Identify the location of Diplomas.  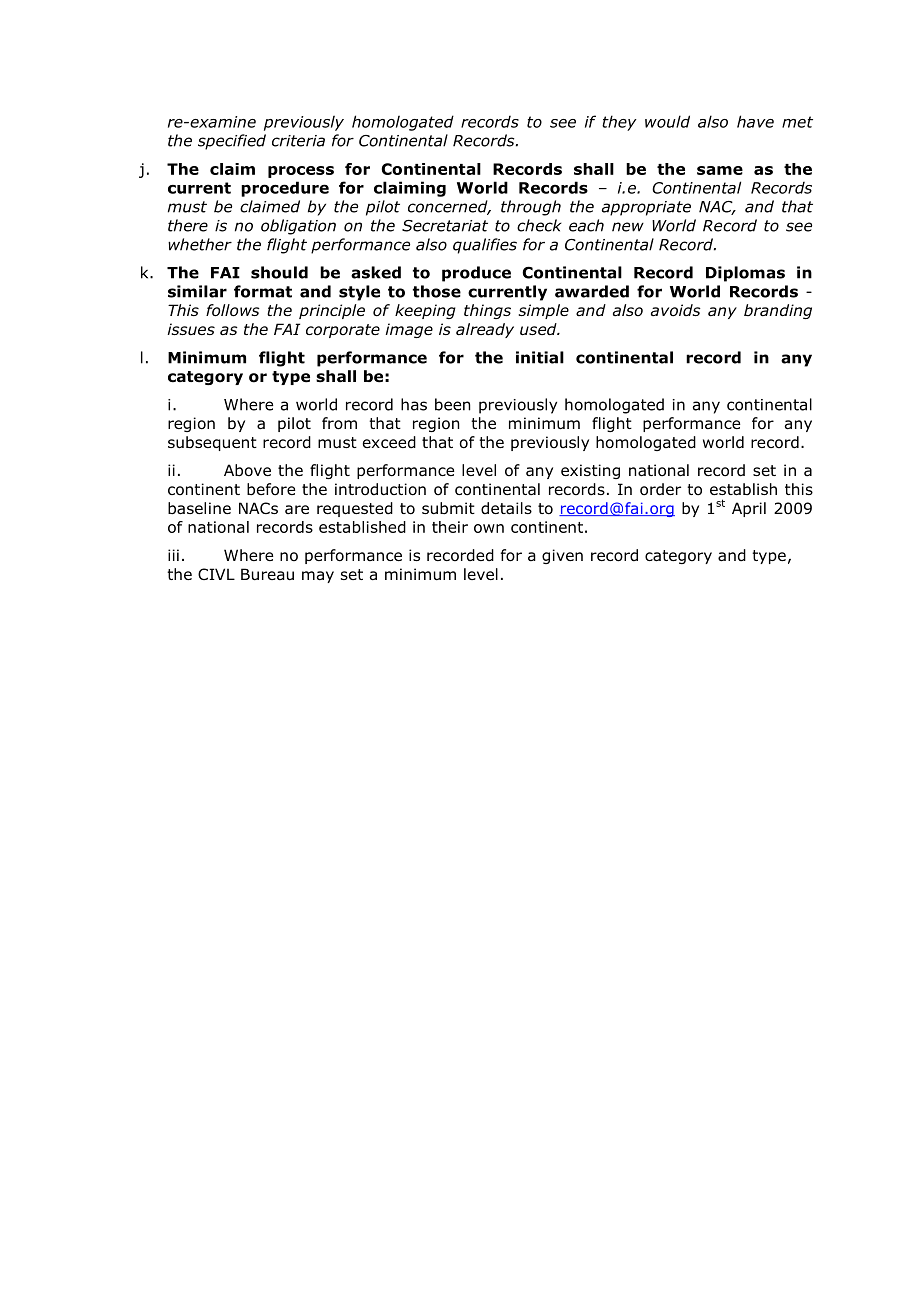
(745, 274).
